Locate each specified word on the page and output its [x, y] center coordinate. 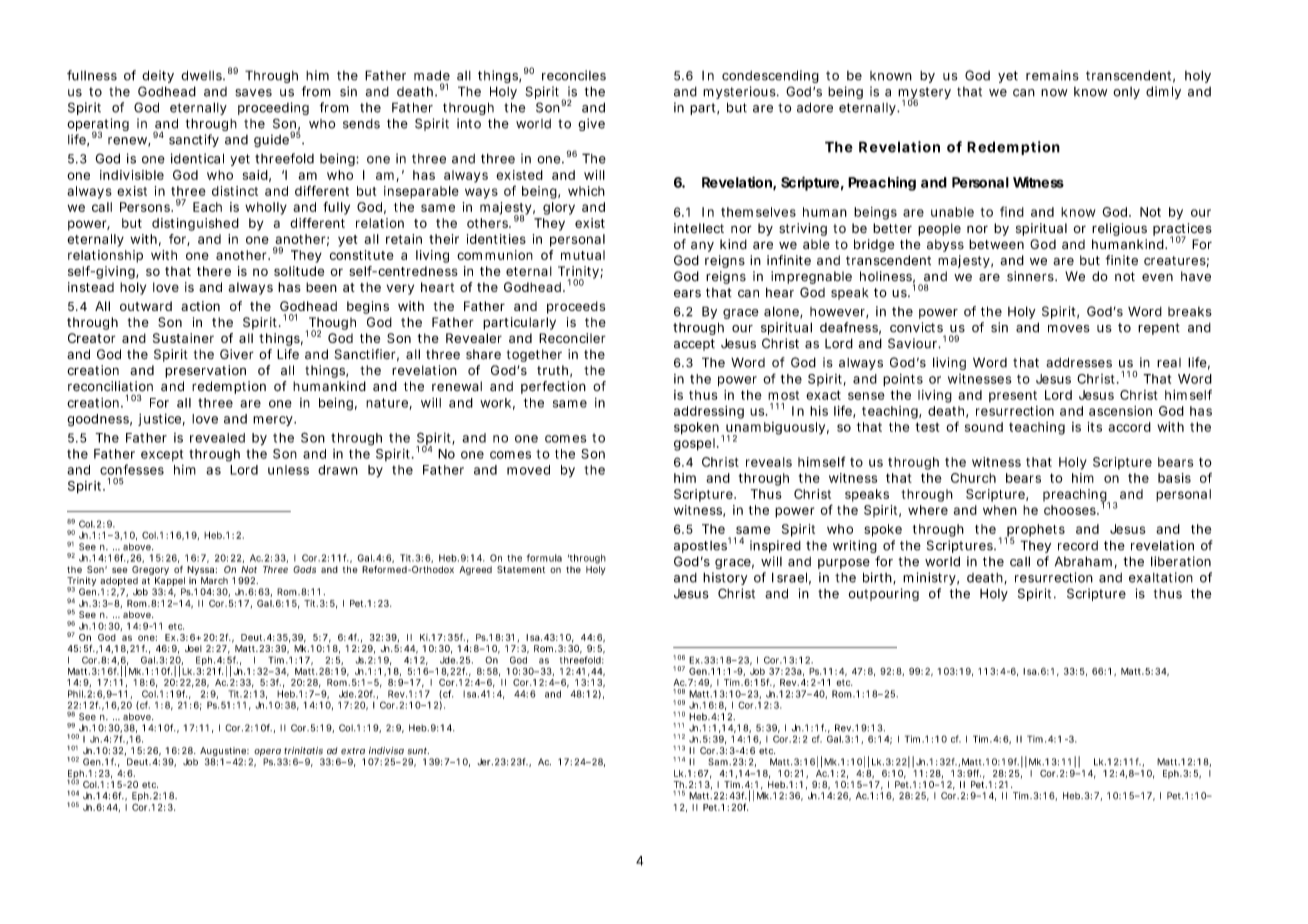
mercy [274, 421]
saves [253, 93]
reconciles [574, 75]
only [1126, 93]
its [1095, 427]
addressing [709, 412]
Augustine [224, 753]
